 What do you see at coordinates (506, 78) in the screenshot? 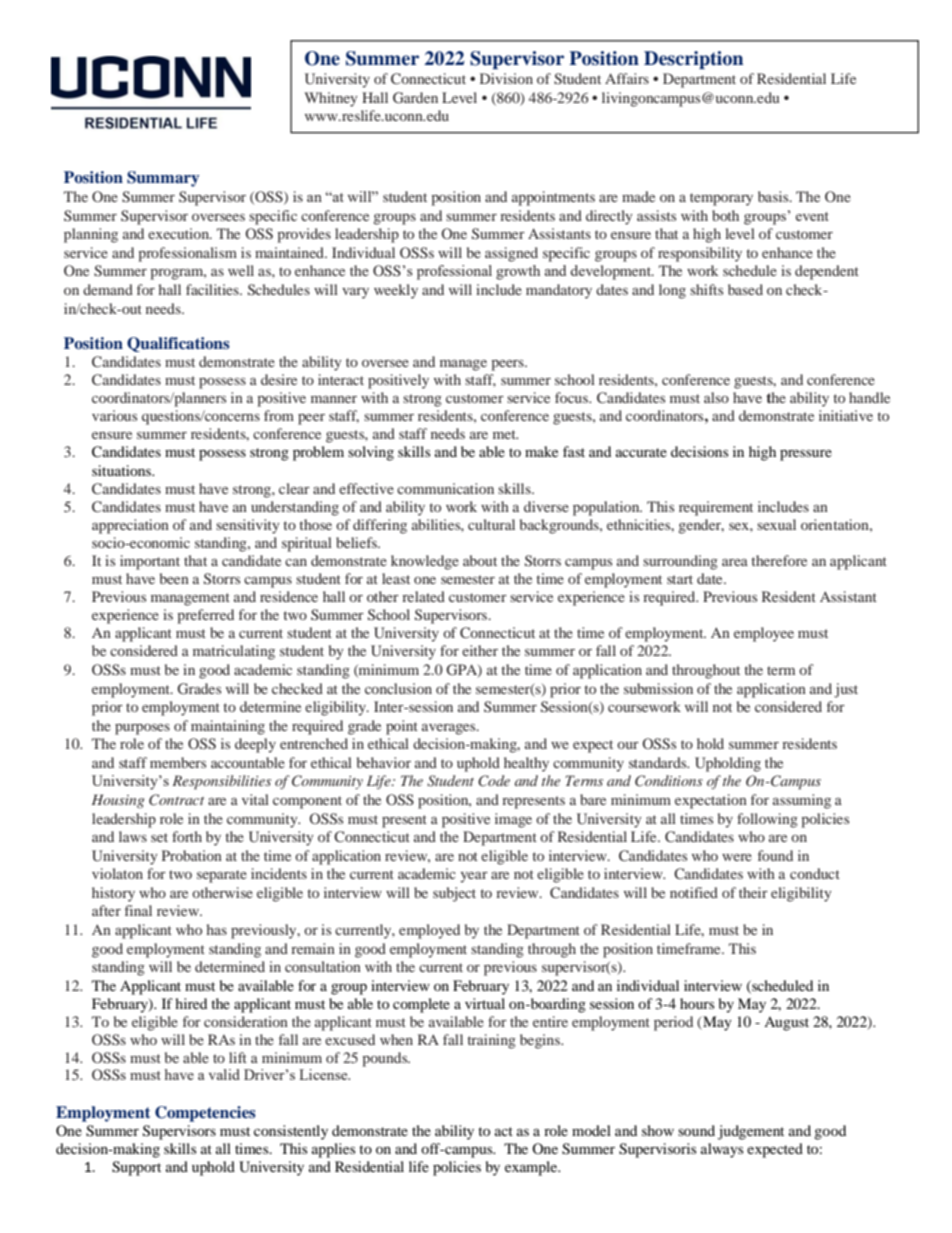
I see `Division` at bounding box center [506, 78].
